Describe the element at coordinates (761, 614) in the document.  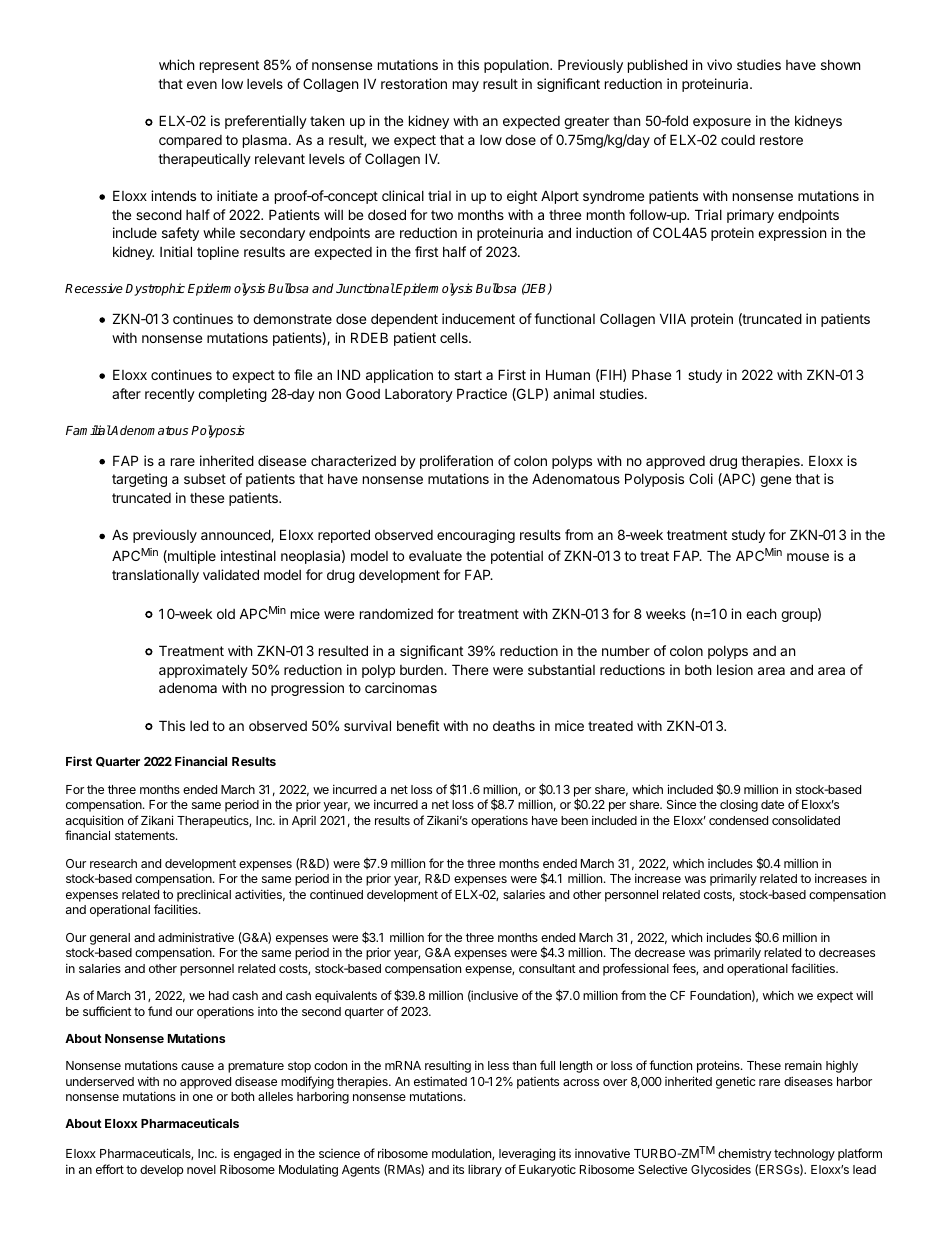
I see `each` at that location.
